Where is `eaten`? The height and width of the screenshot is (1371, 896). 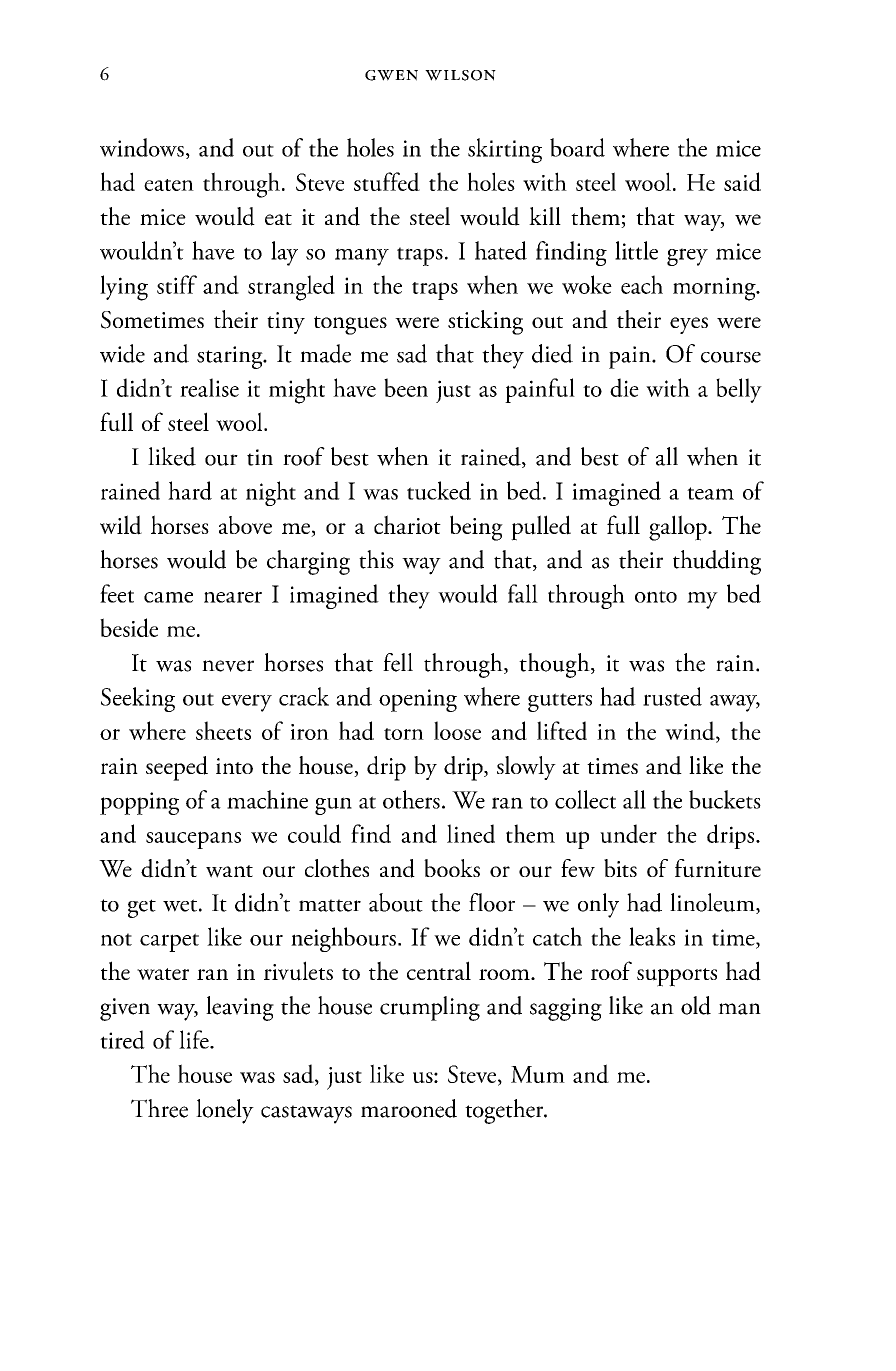 eaten is located at coordinates (169, 185).
